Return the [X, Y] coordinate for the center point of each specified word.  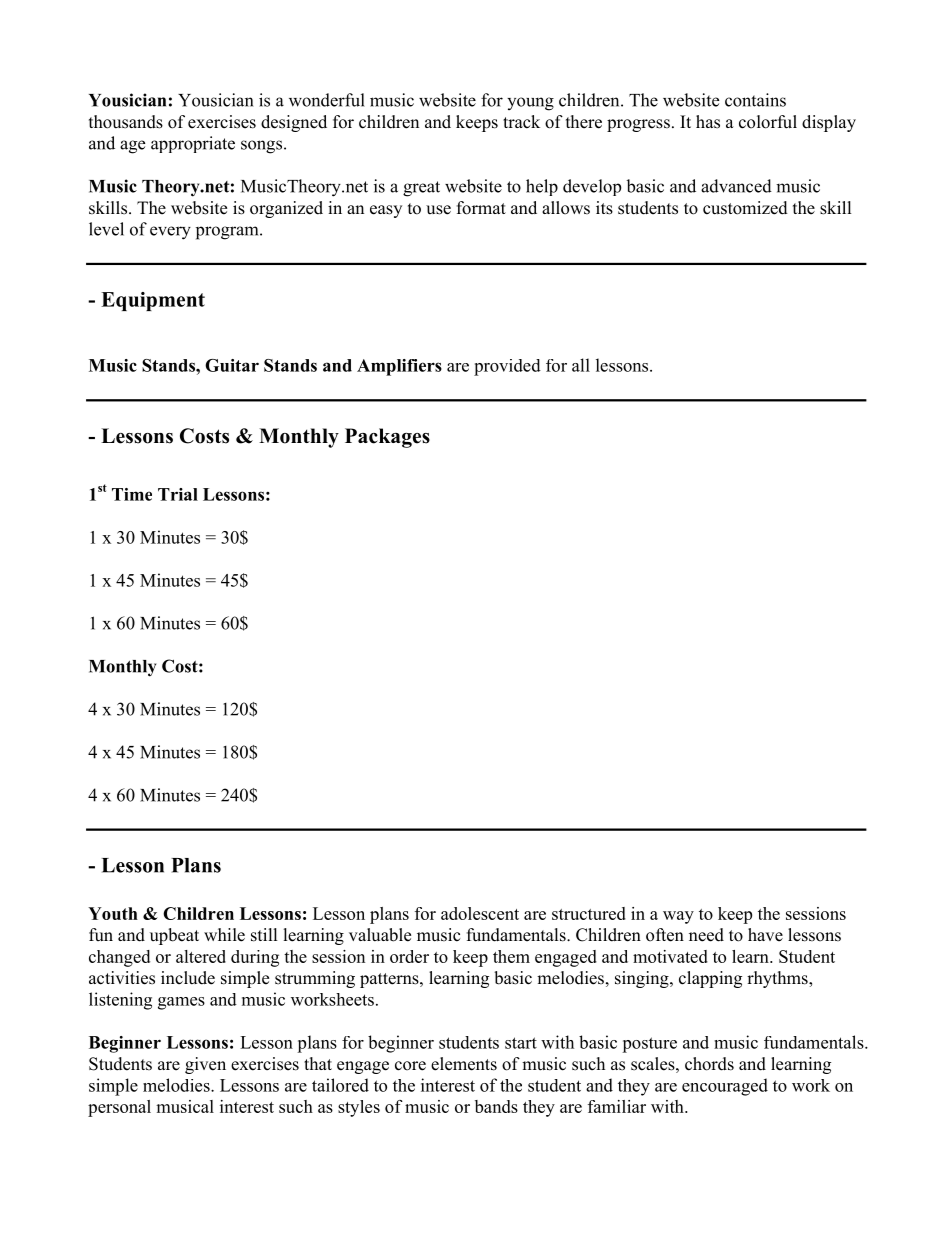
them [511, 956]
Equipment [153, 301]
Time [132, 494]
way [678, 917]
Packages [387, 438]
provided [507, 367]
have [765, 935]
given [205, 1065]
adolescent [480, 913]
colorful [768, 122]
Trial [178, 494]
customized [745, 208]
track [521, 122]
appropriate [193, 144]
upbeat [174, 936]
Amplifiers [399, 367]
